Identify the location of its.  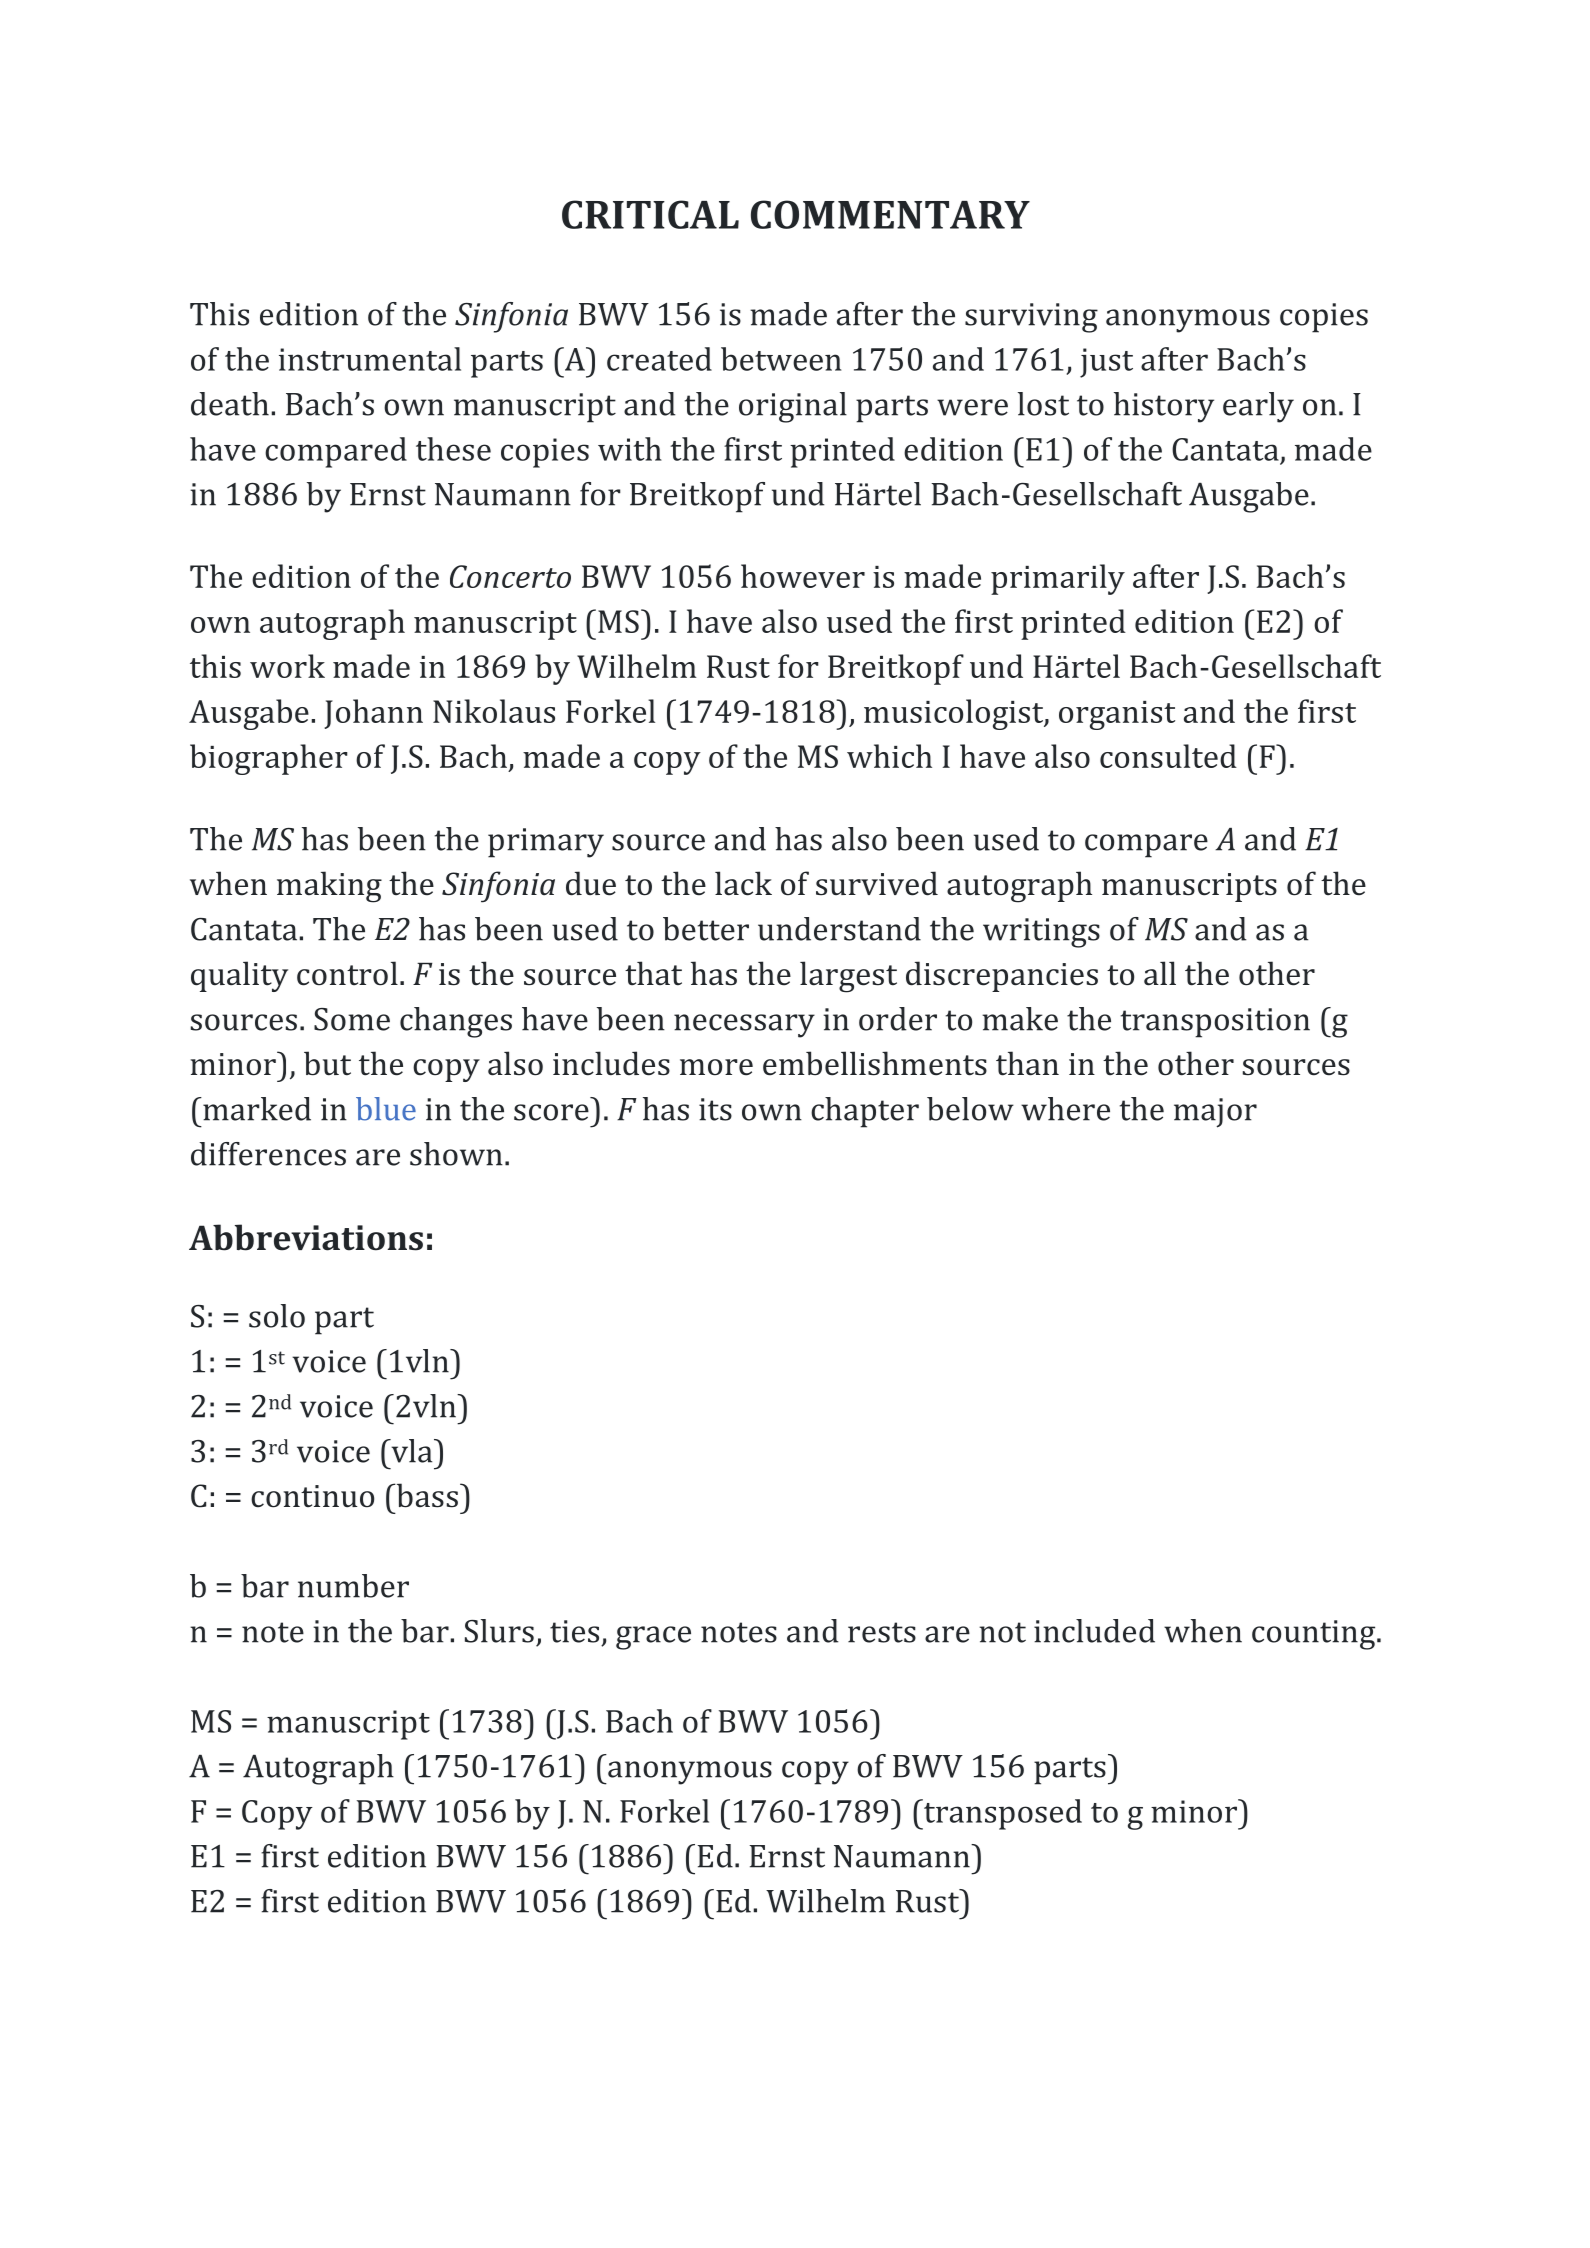
(715, 1109).
